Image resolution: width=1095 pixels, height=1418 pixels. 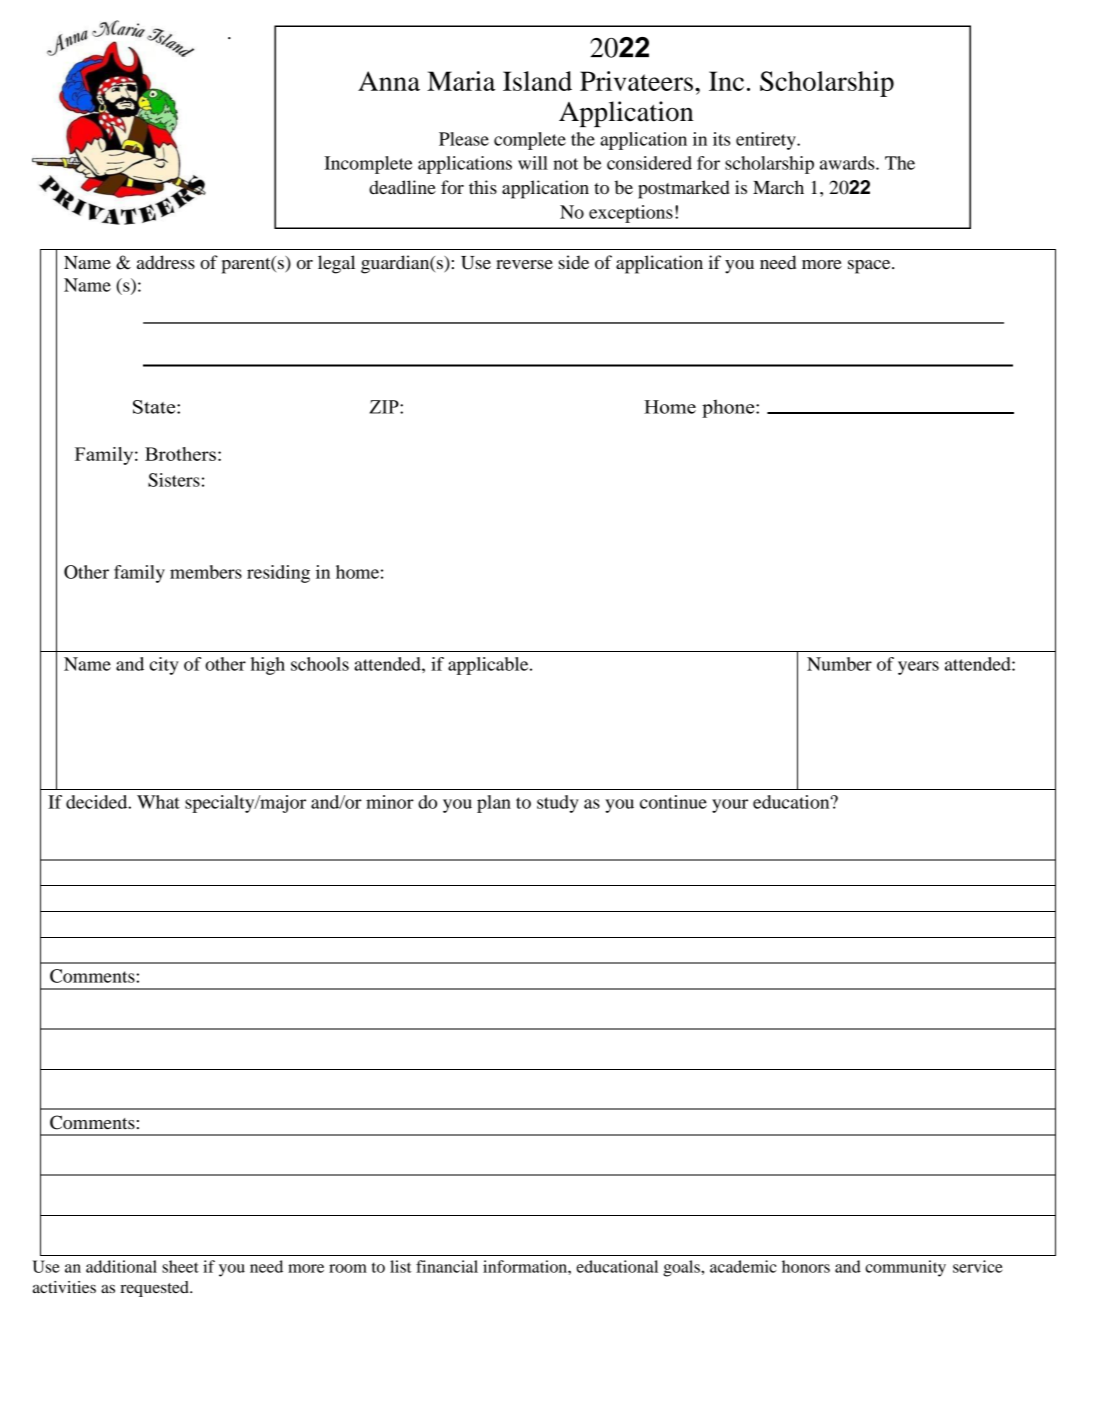 What do you see at coordinates (524, 264) in the document?
I see `reverse` at bounding box center [524, 264].
